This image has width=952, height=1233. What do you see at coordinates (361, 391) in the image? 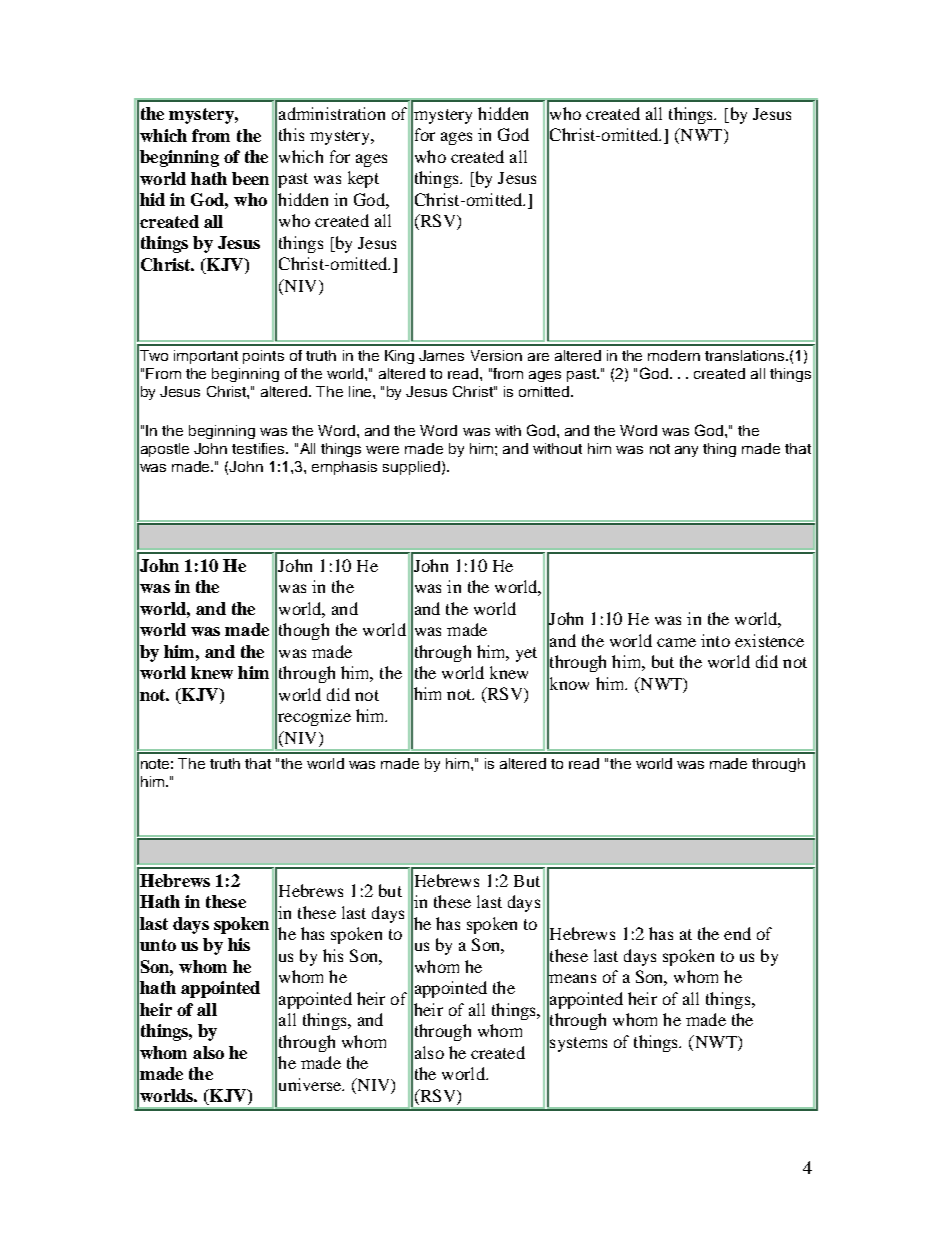
I see `line` at bounding box center [361, 391].
